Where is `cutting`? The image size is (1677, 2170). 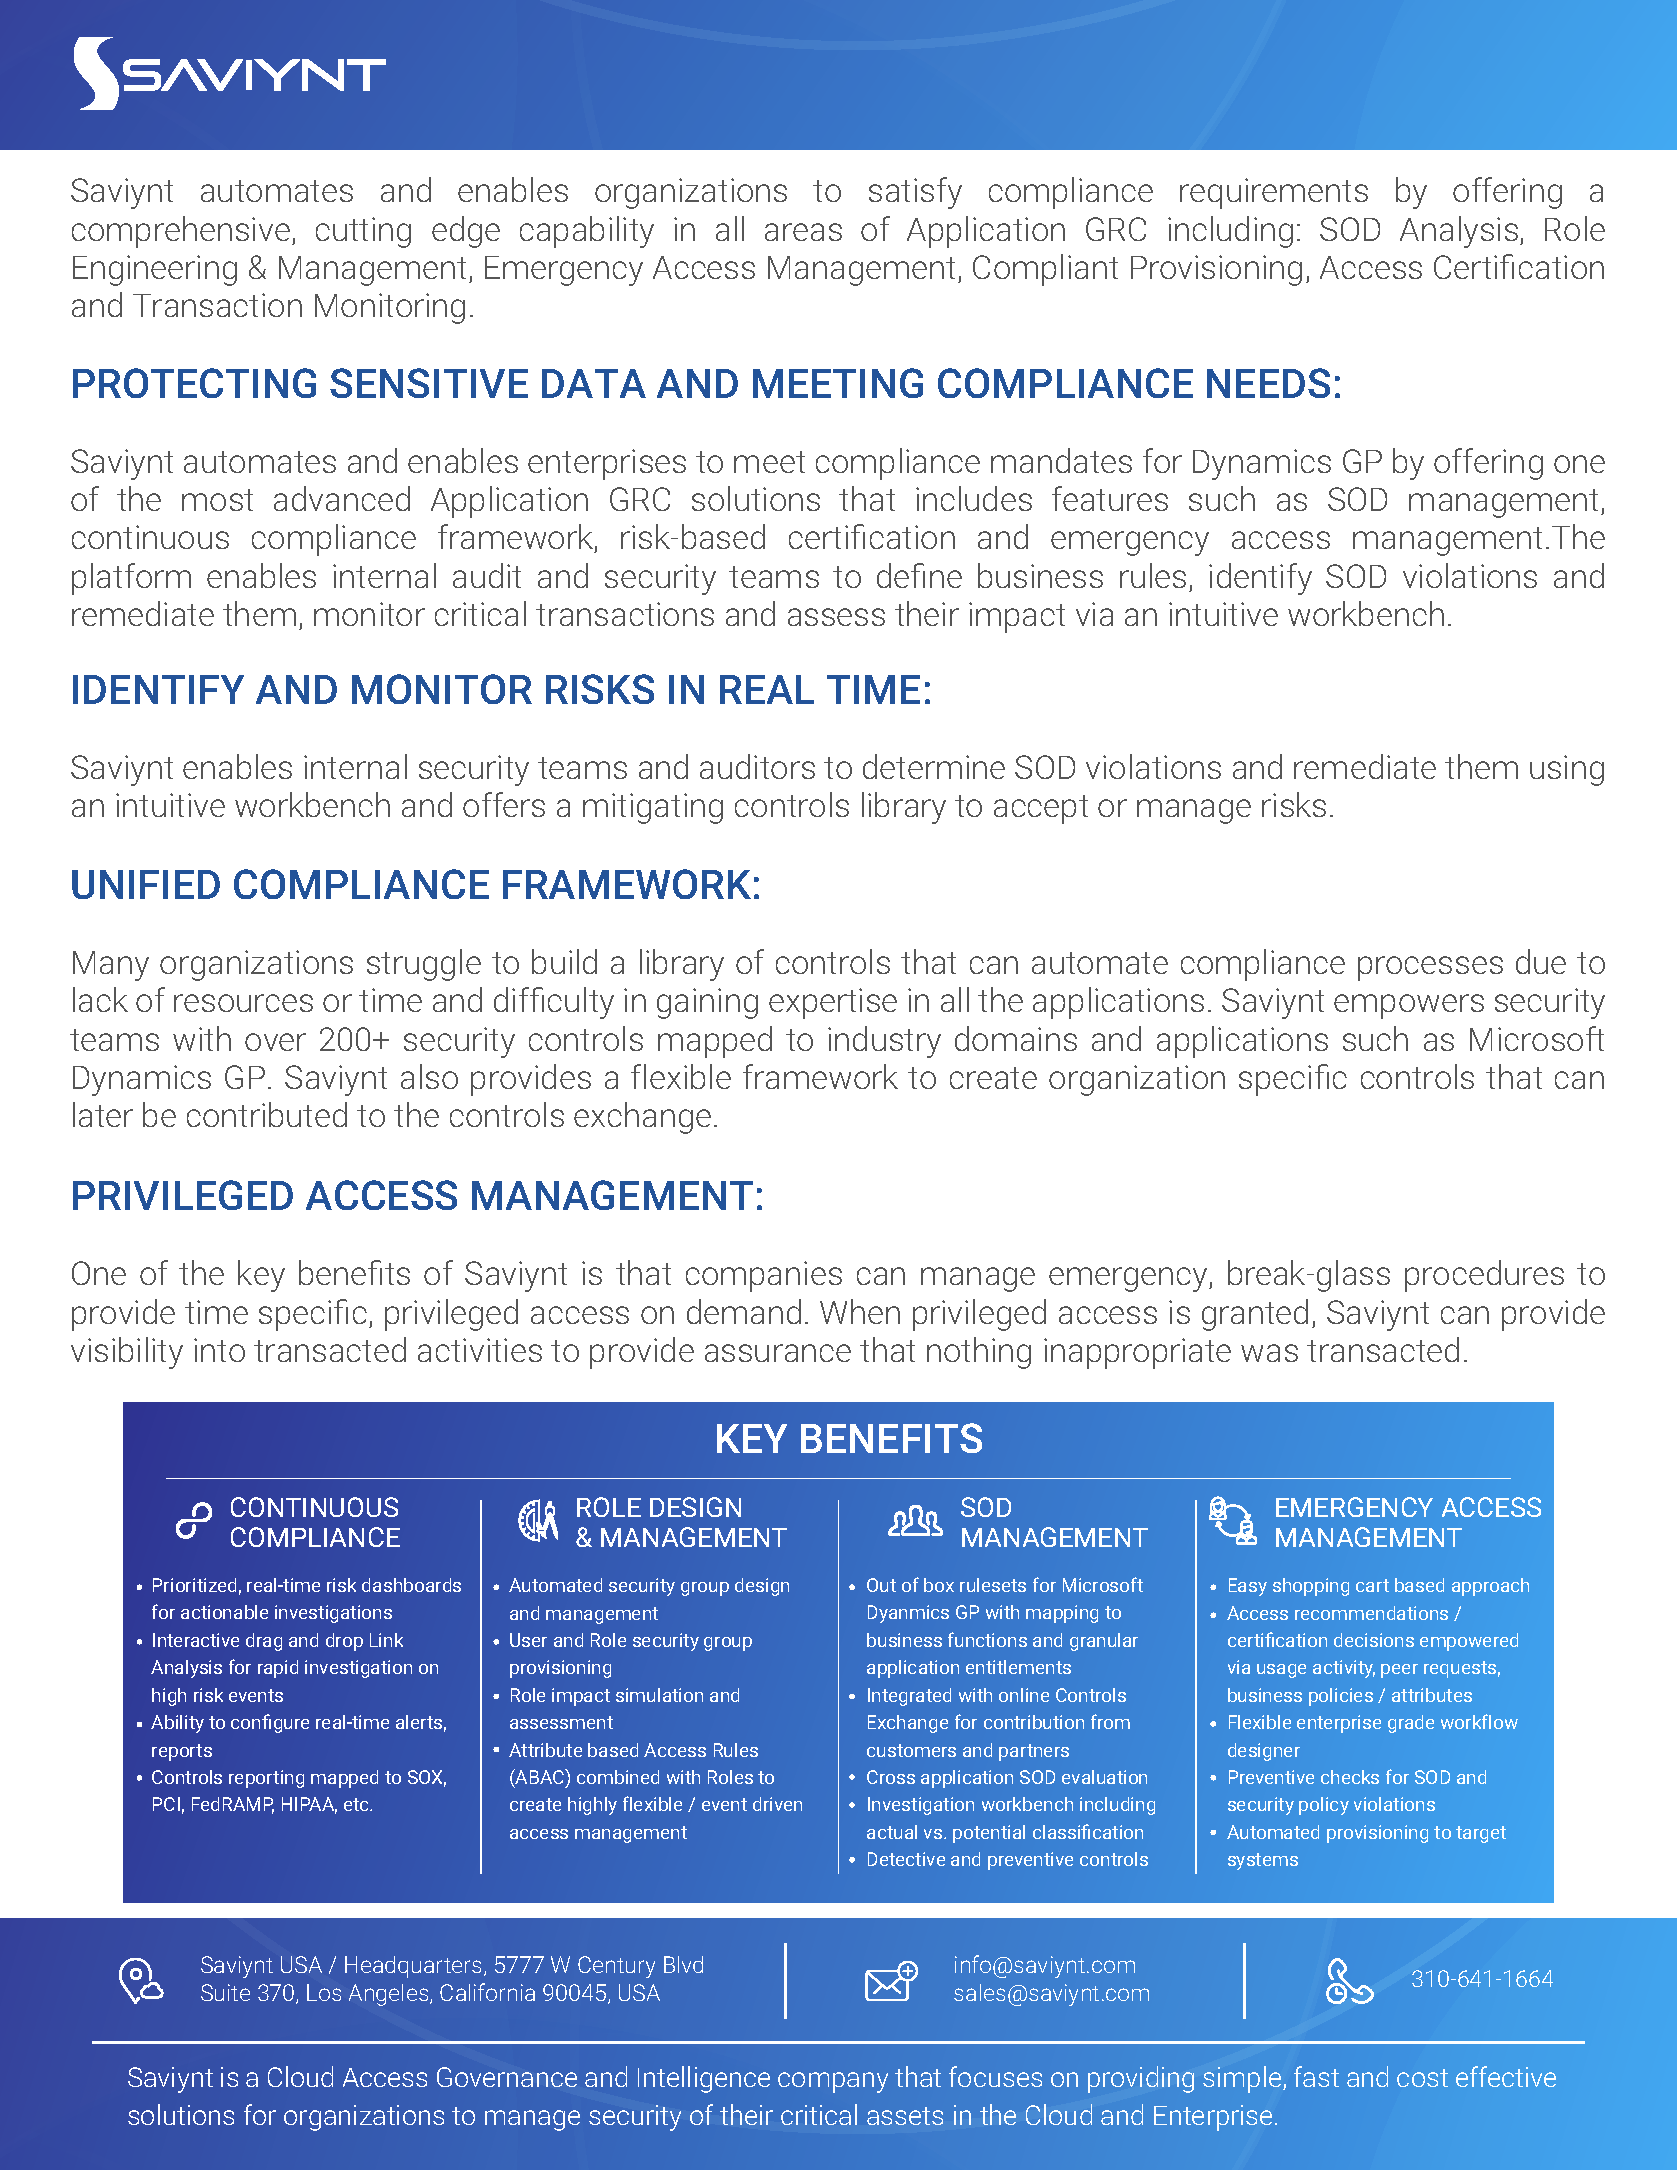 cutting is located at coordinates (363, 232).
